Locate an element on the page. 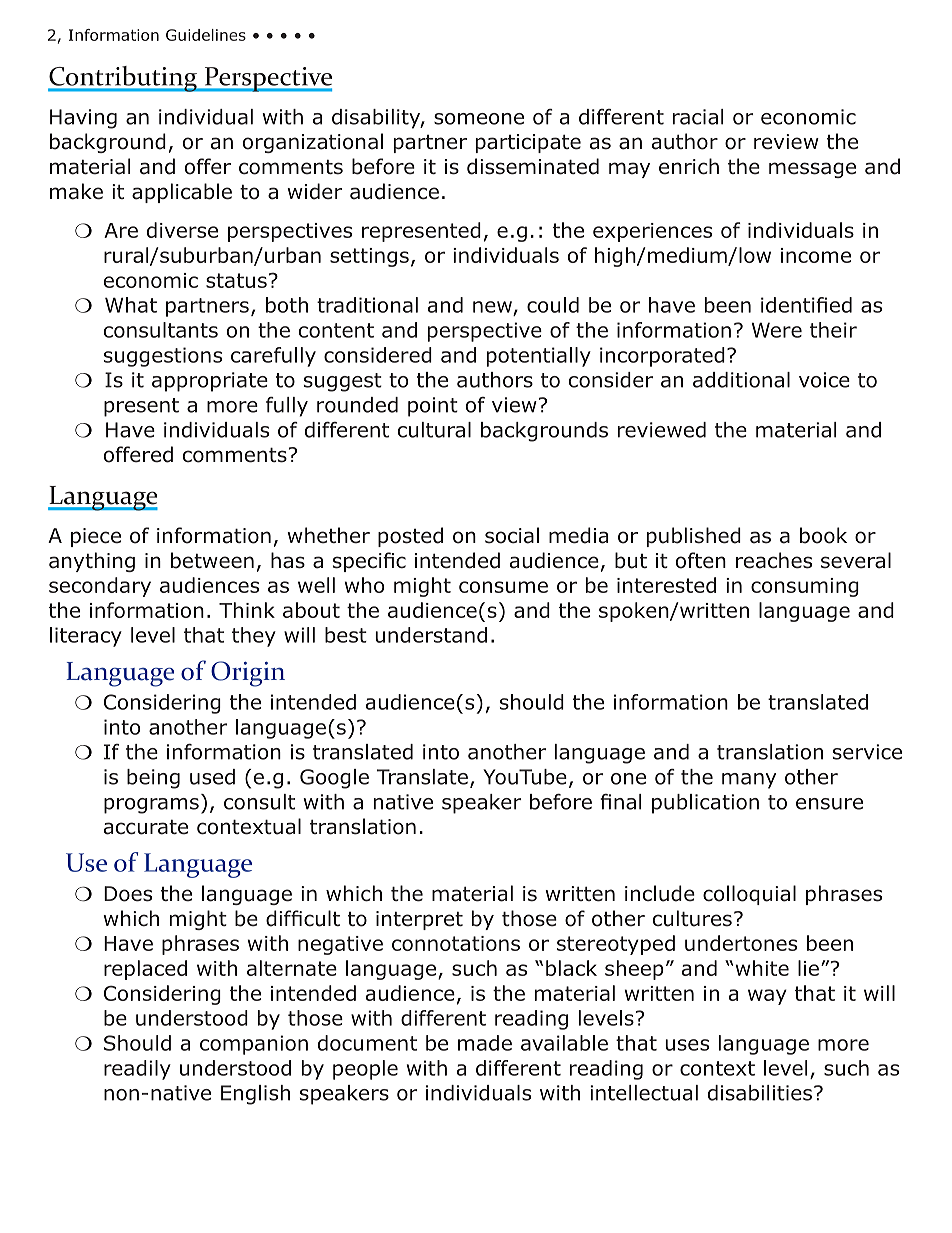 Image resolution: width=952 pixels, height=1233 pixels. made is located at coordinates (485, 1043).
